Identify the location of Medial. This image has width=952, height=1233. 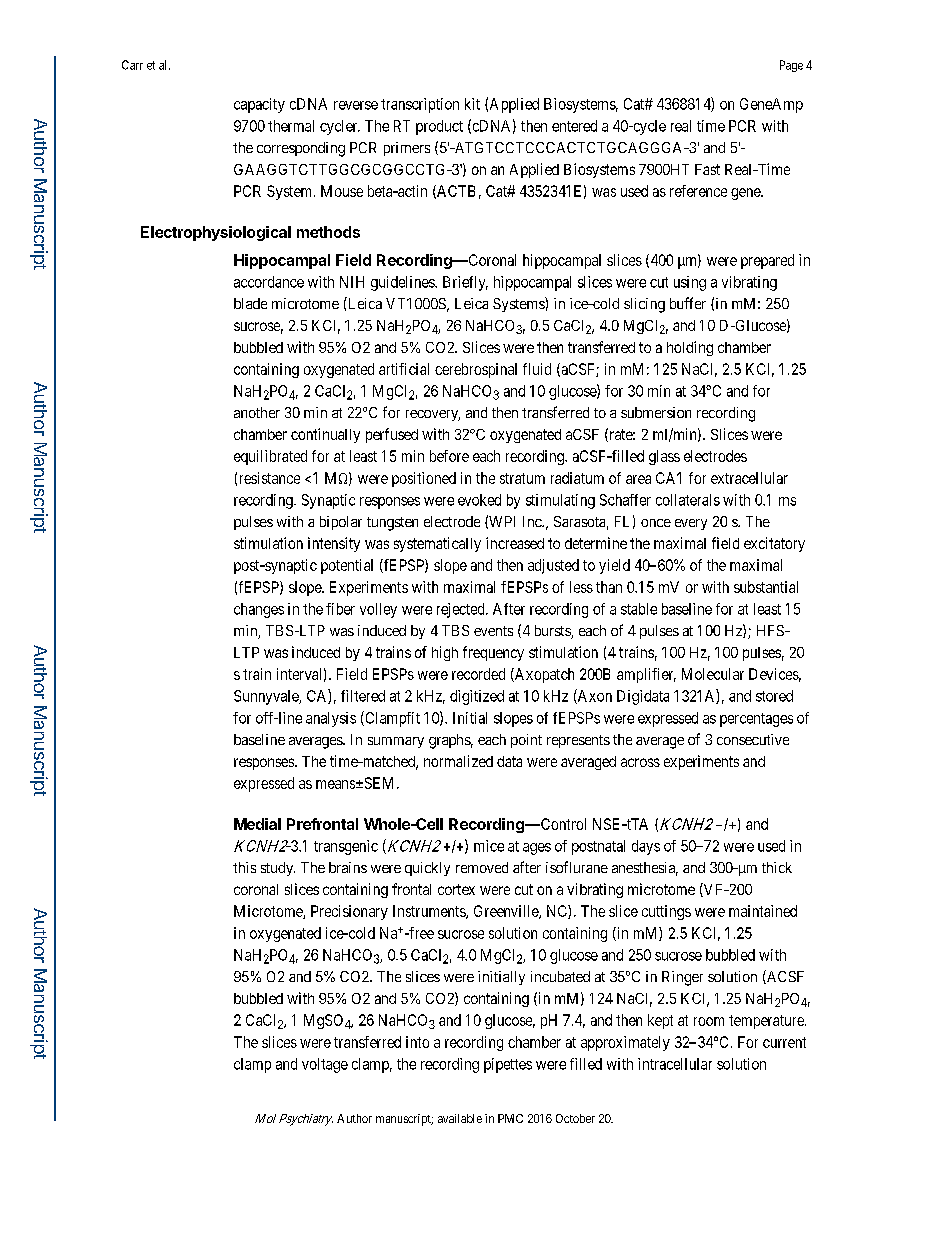
(257, 824).
